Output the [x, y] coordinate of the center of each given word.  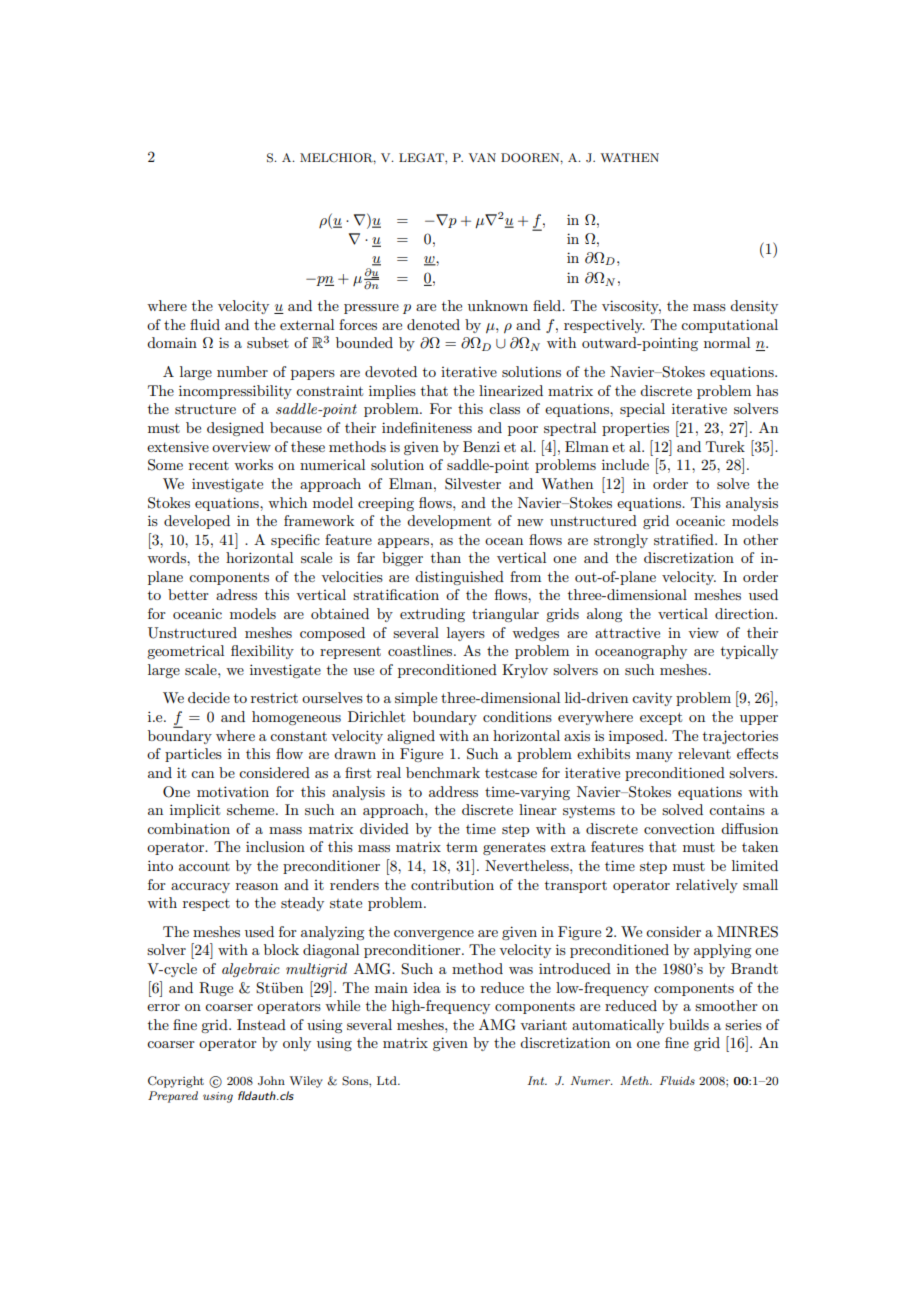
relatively [707, 886]
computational [729, 326]
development [449, 522]
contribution [452, 884]
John [271, 1081]
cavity [652, 699]
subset [268, 342]
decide [209, 697]
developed [197, 522]
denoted [433, 324]
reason [257, 886]
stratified [685, 539]
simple [416, 699]
